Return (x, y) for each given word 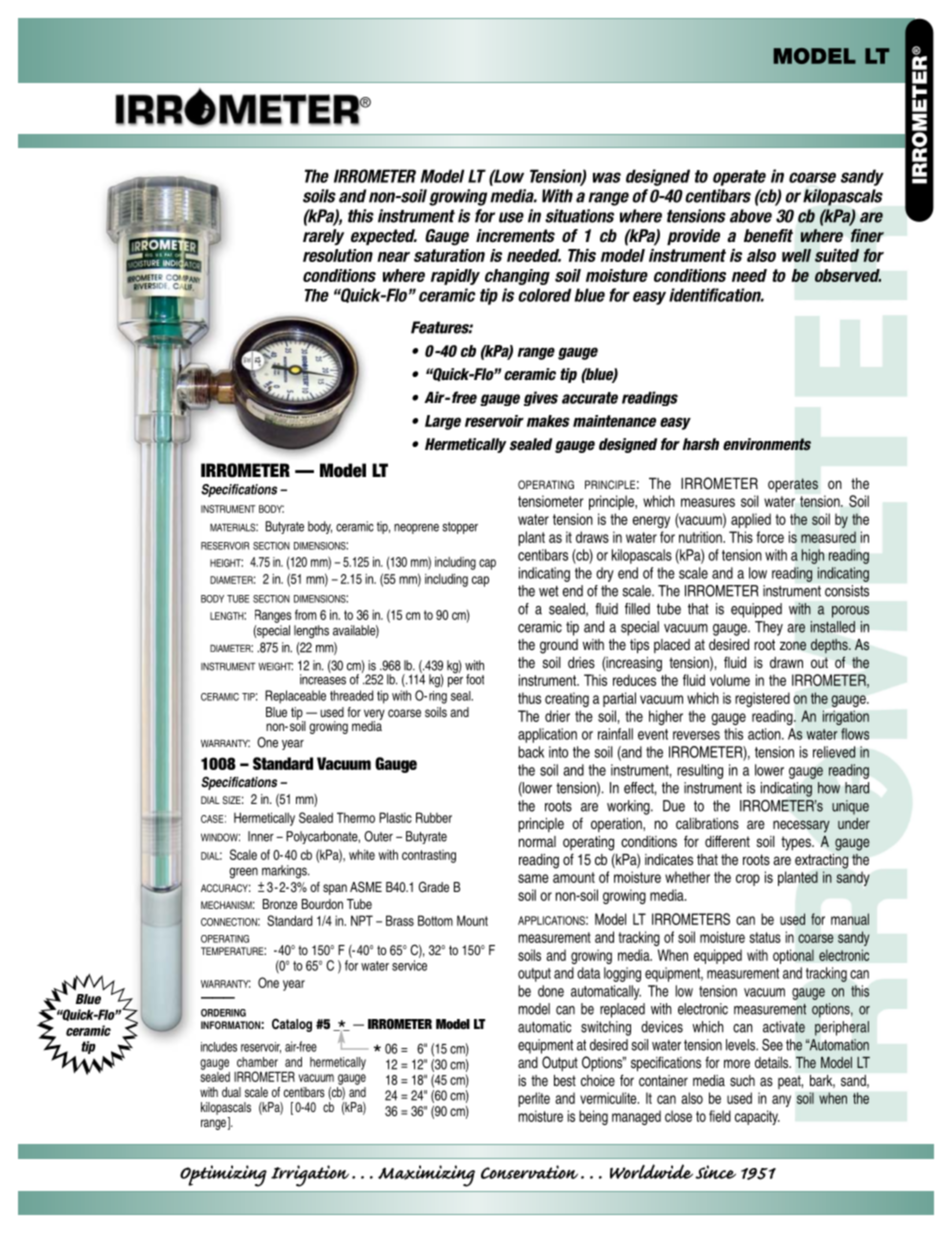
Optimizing (223, 1176)
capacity (757, 1117)
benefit (768, 236)
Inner (261, 836)
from (306, 614)
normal (537, 841)
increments (515, 236)
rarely (323, 237)
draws (592, 537)
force (770, 537)
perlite (534, 1099)
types (797, 843)
